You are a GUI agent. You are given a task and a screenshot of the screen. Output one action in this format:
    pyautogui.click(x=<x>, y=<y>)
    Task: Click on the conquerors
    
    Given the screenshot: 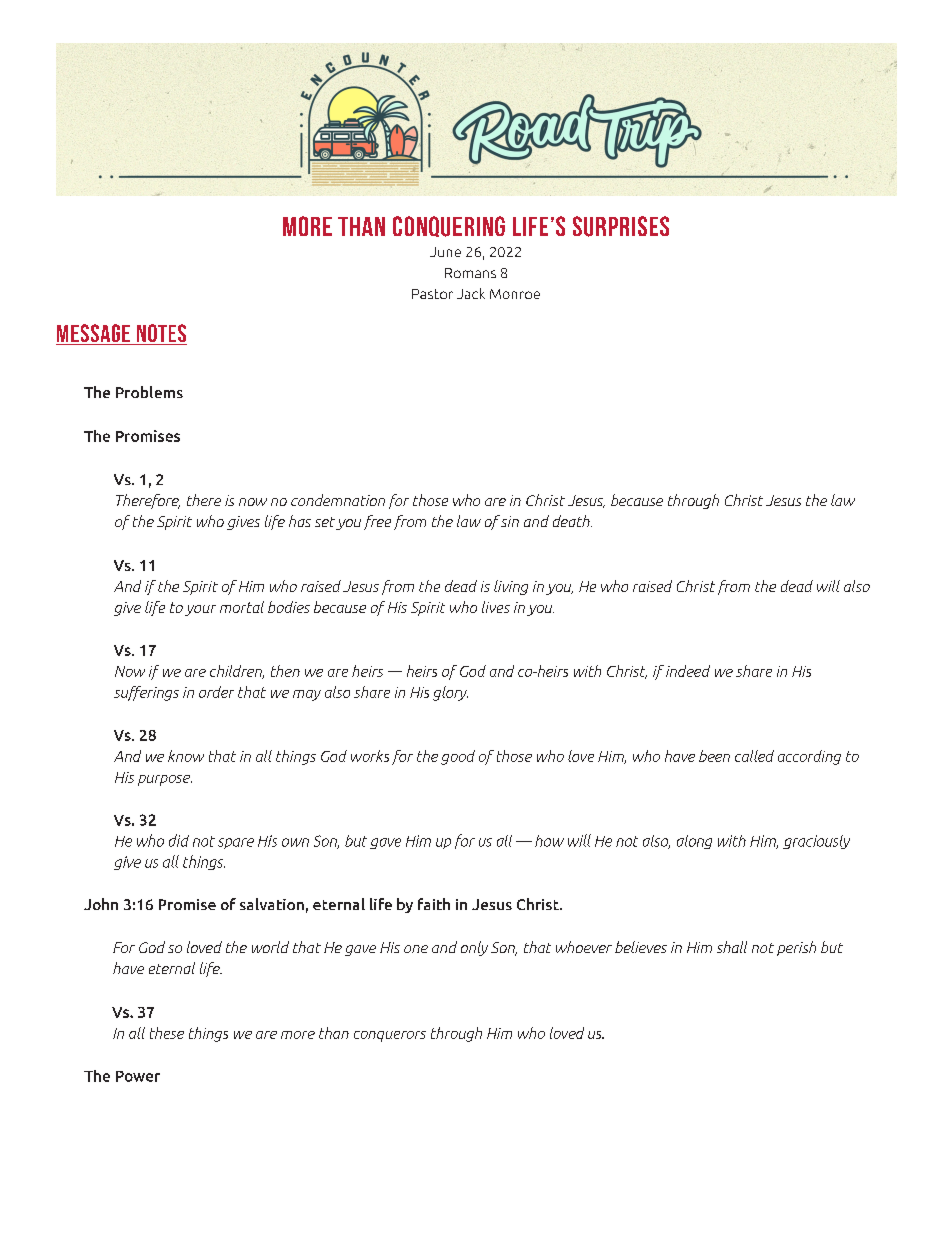 What is the action you would take?
    pyautogui.click(x=390, y=1036)
